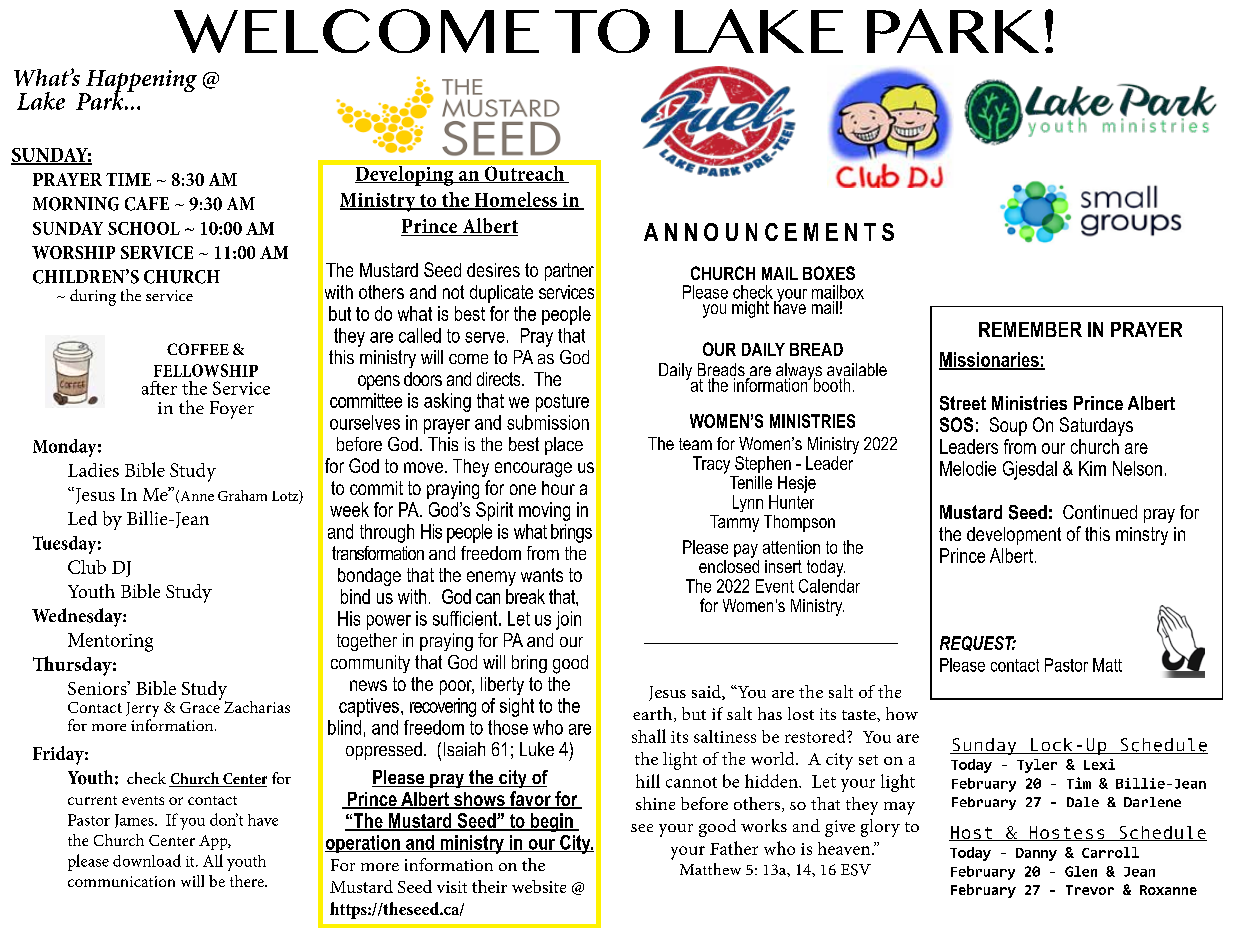  What do you see at coordinates (110, 642) in the screenshot?
I see `Mentoring` at bounding box center [110, 642].
